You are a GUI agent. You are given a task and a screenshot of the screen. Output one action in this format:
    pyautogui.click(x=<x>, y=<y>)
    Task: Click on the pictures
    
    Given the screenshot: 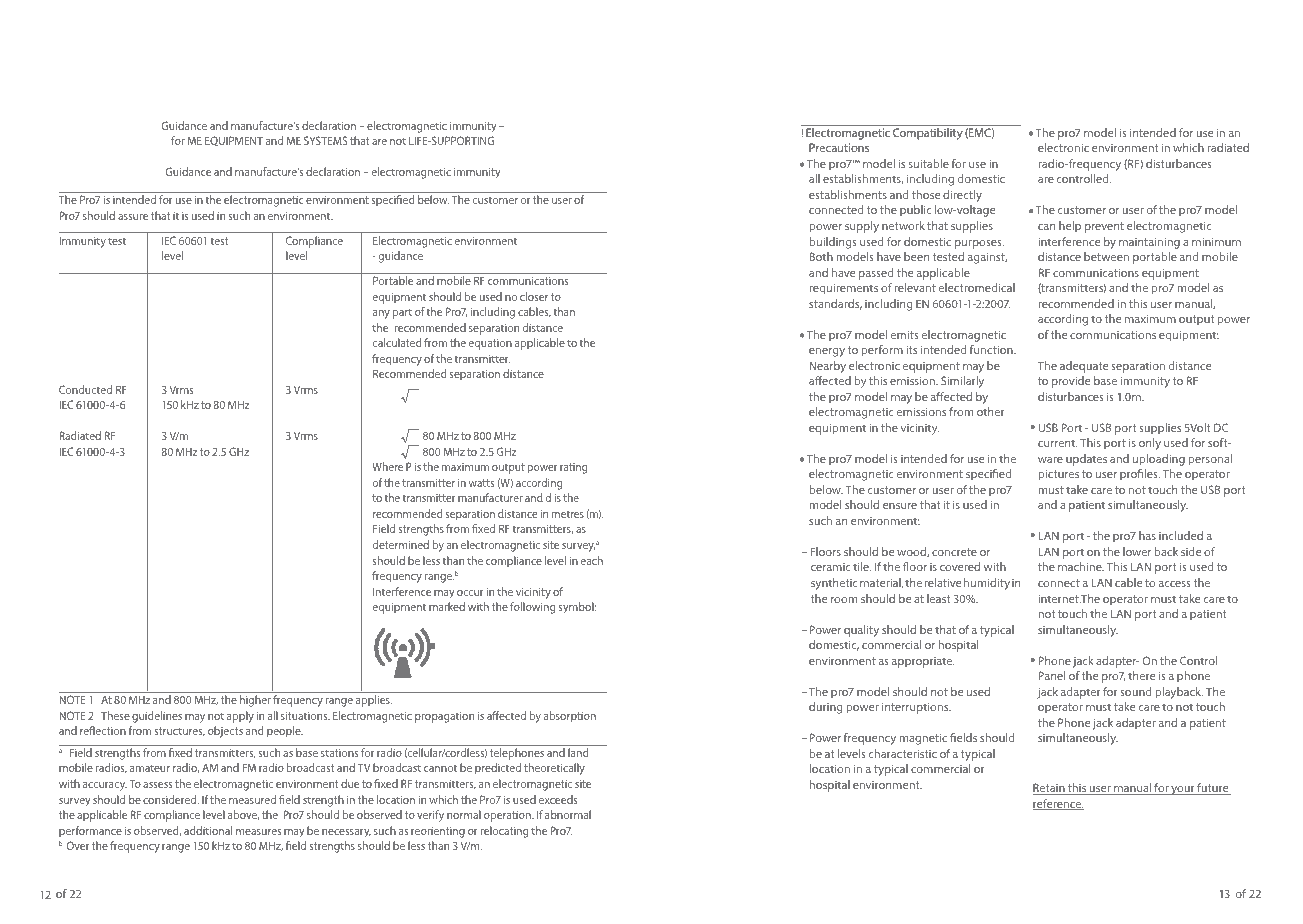 What is the action you would take?
    pyautogui.click(x=1058, y=475)
